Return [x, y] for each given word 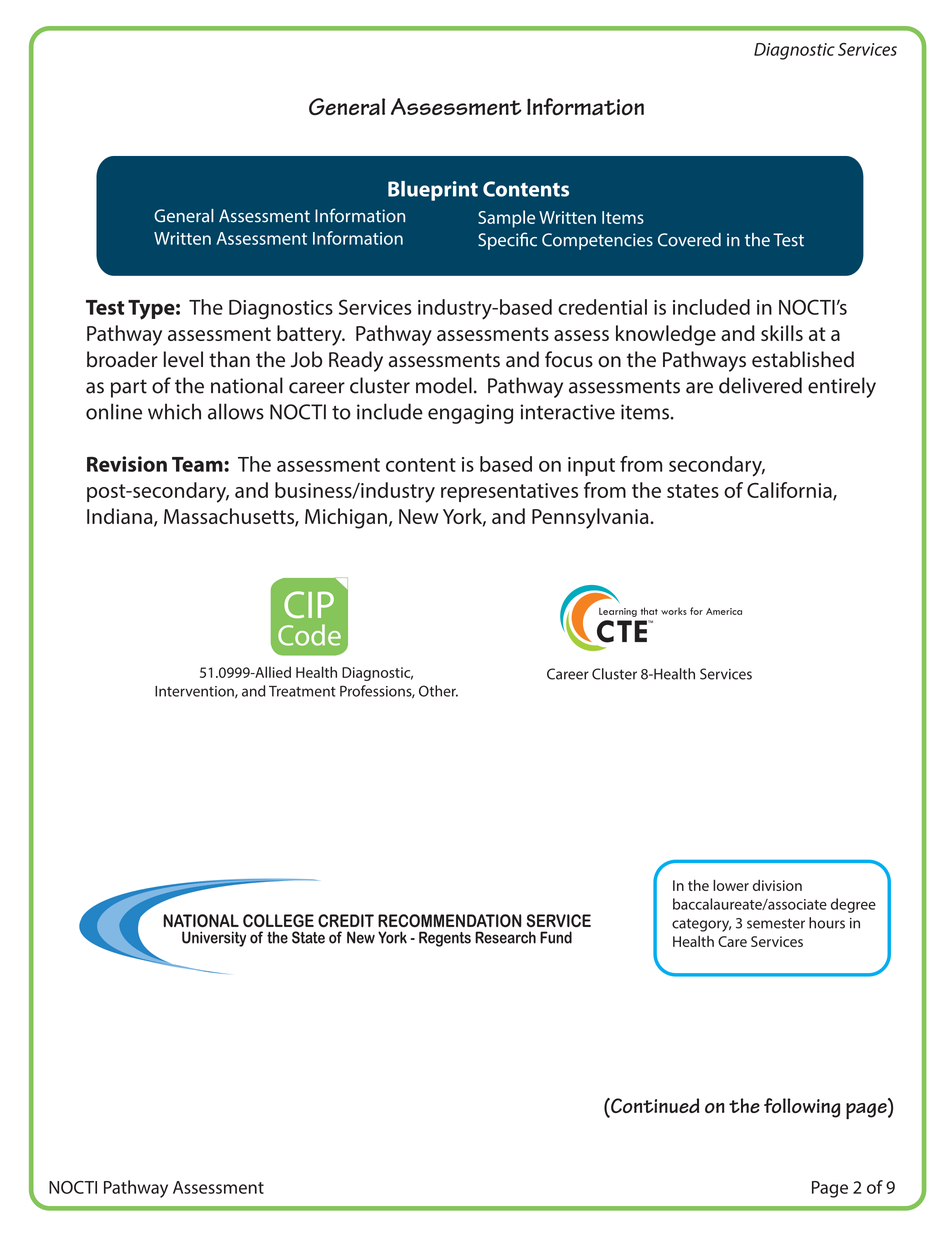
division [777, 885]
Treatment [302, 691]
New [419, 516]
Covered [689, 240]
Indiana [121, 517]
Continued [654, 1105]
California [790, 491]
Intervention [195, 692]
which [174, 411]
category [701, 925]
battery [310, 335]
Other [438, 691]
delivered [760, 385]
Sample [506, 219]
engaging [470, 414]
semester [776, 923]
